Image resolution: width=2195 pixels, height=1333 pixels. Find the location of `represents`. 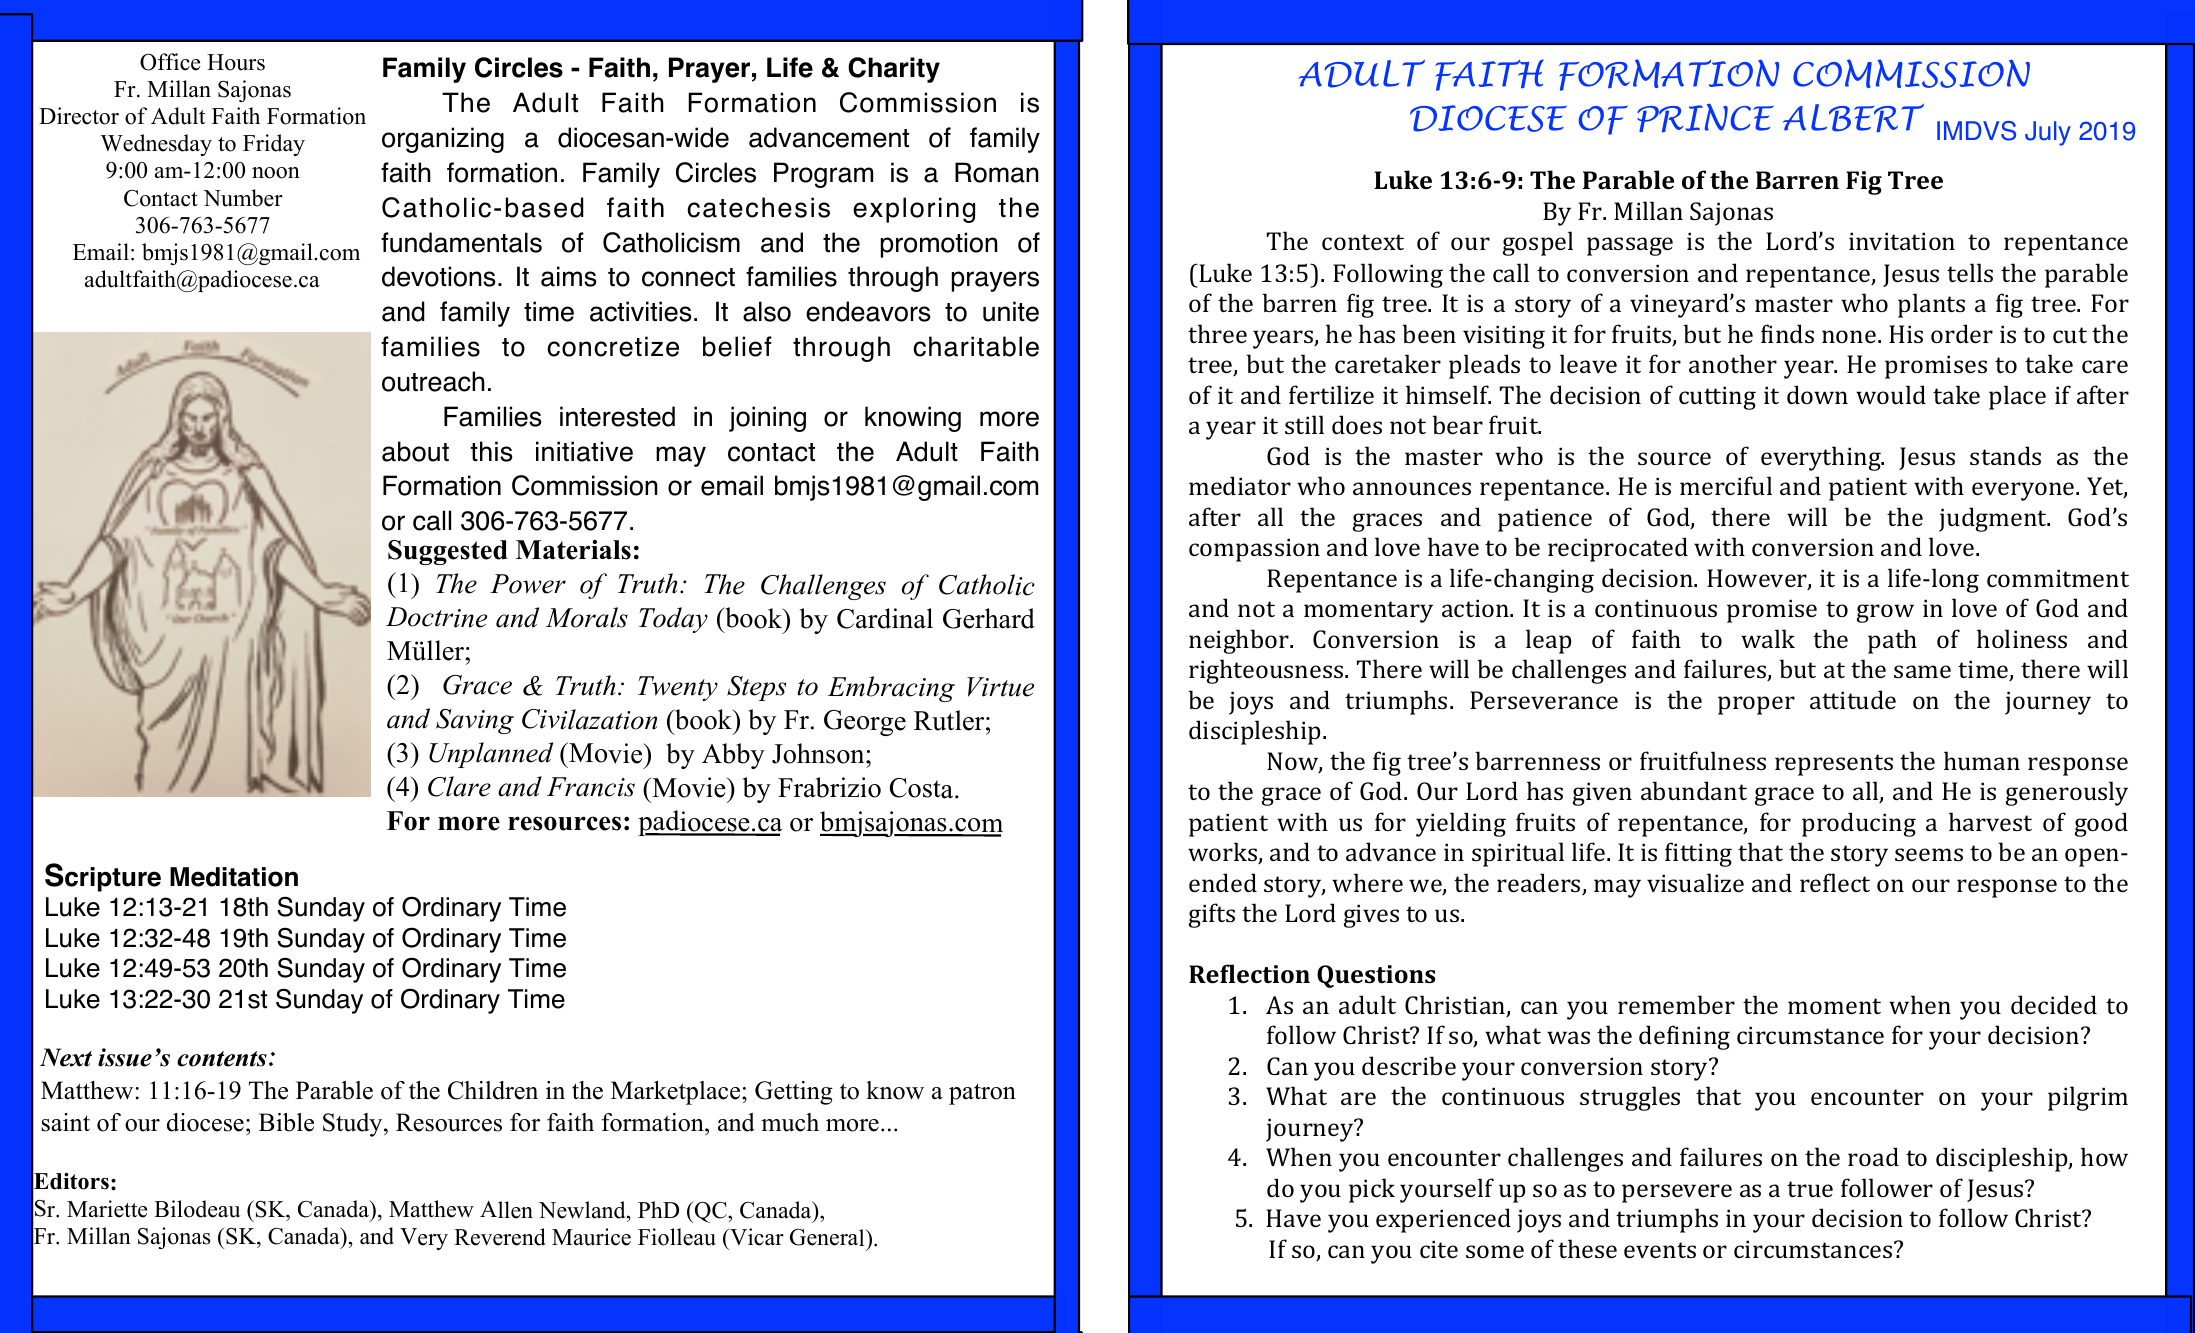

represents is located at coordinates (1834, 765).
